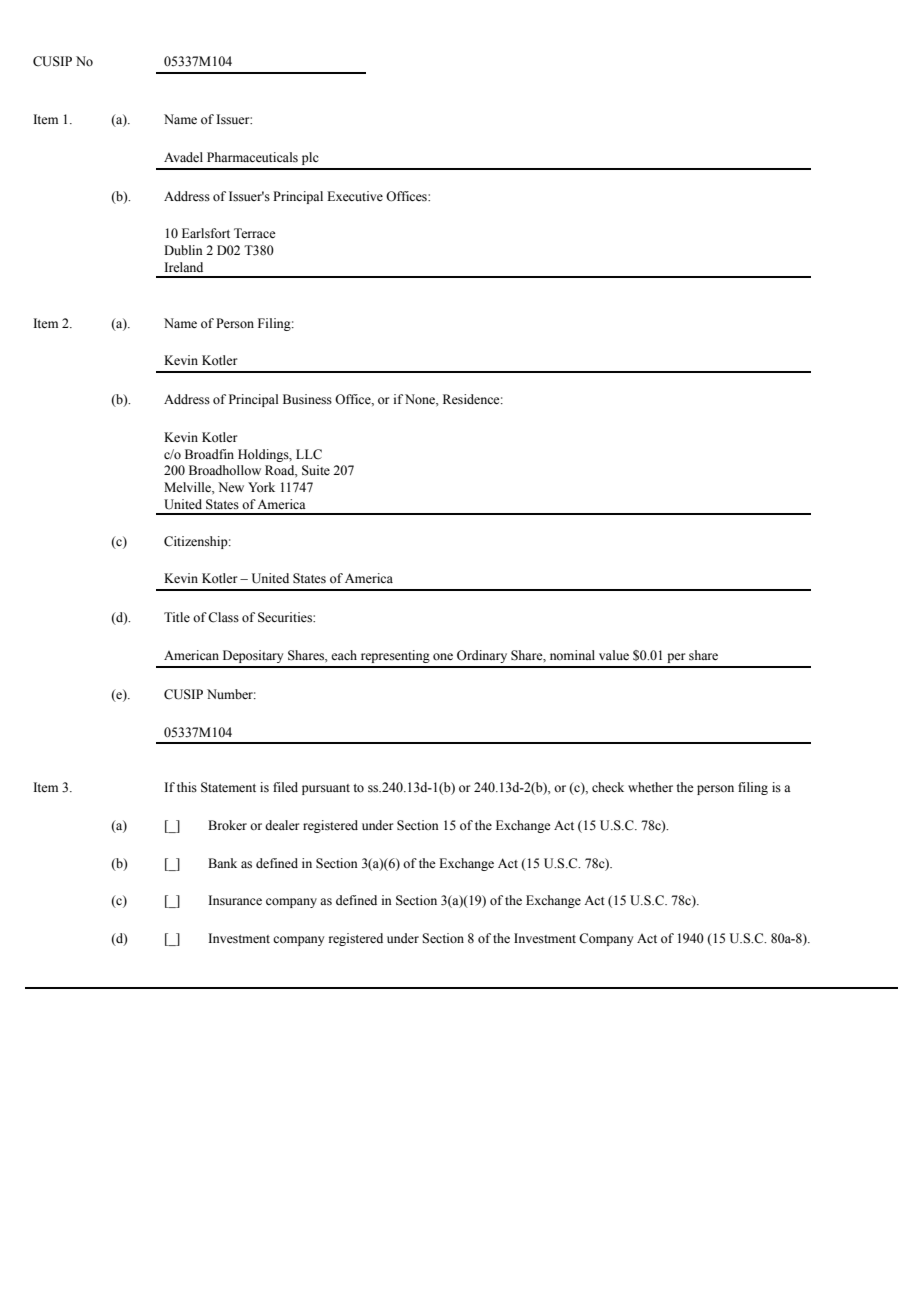  Describe the element at coordinates (355, 196) in the screenshot. I see `Executive` at that location.
